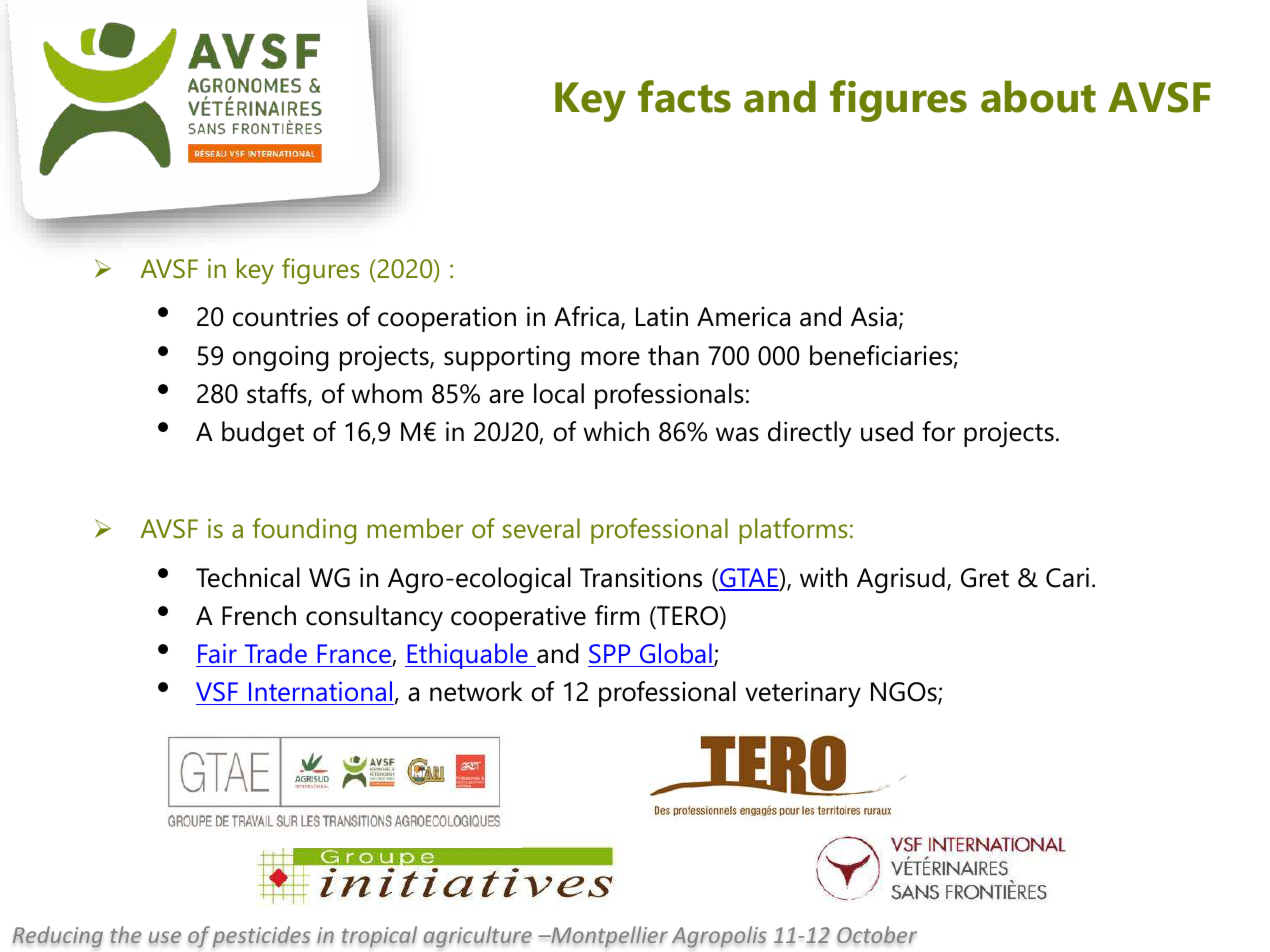 This document has width=1270, height=952. What do you see at coordinates (586, 316) in the document?
I see `Africa` at bounding box center [586, 316].
